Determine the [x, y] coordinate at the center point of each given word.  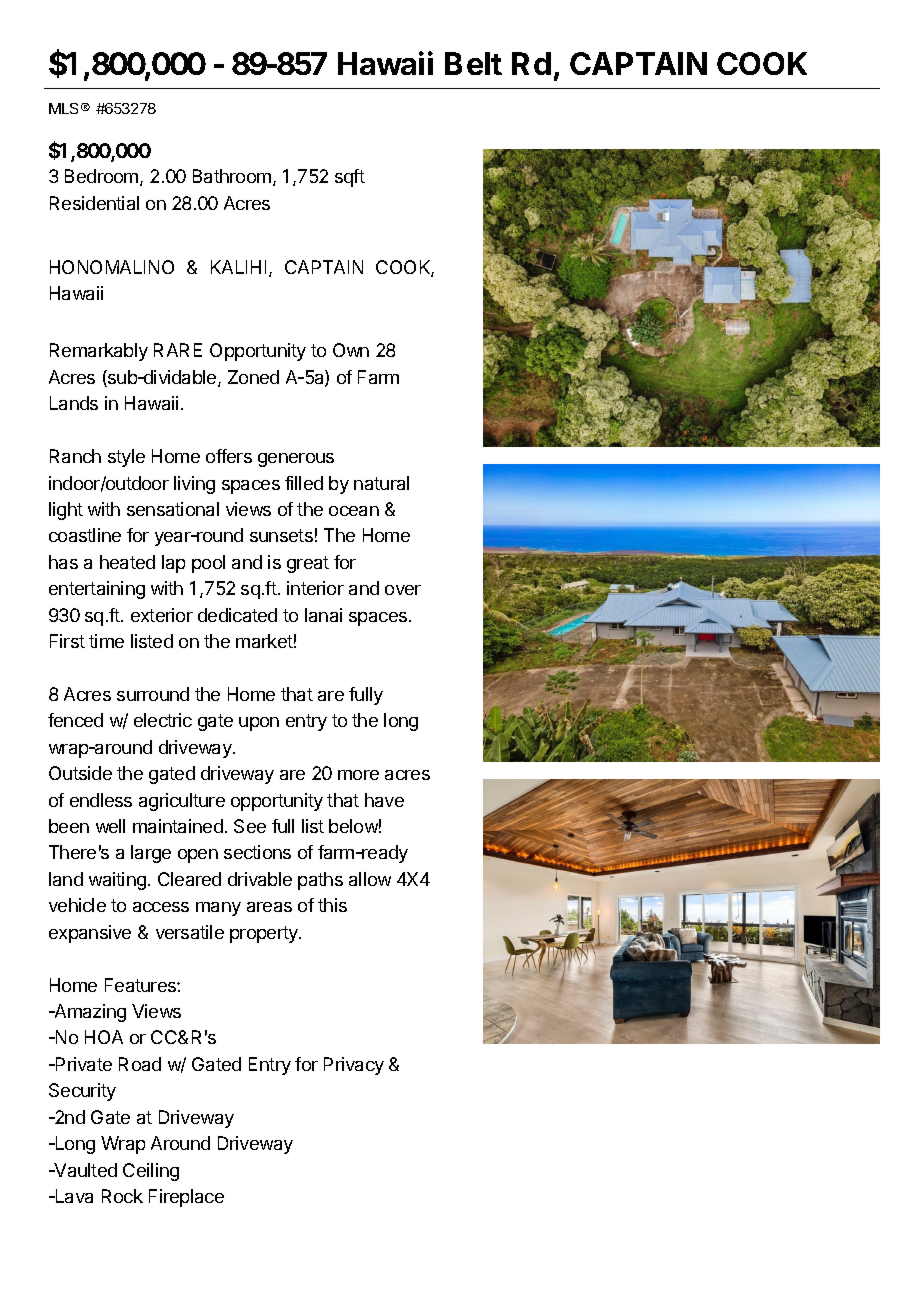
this [332, 905]
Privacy [354, 1066]
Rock [122, 1196]
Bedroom [103, 177]
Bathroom [232, 176]
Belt [473, 63]
